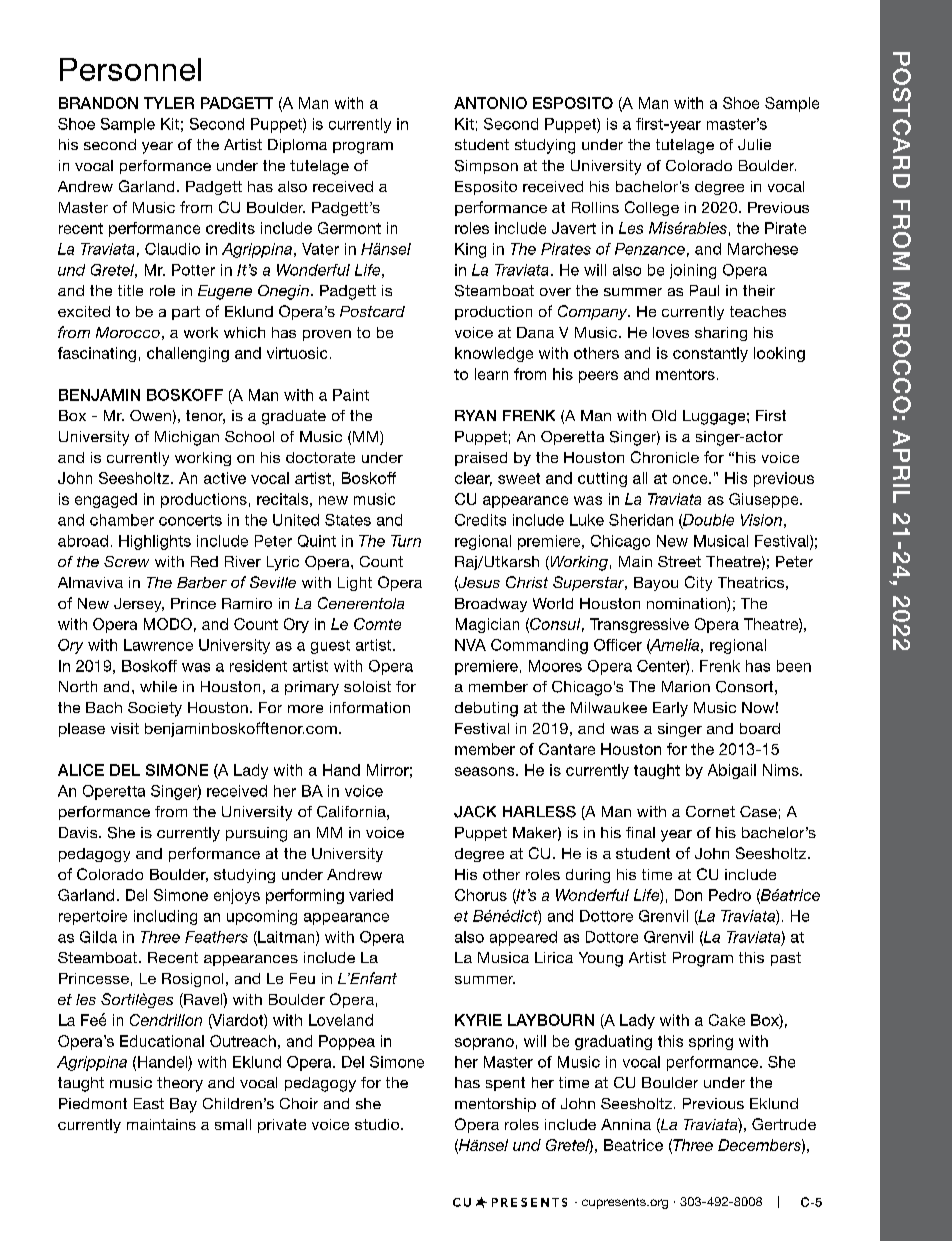 The image size is (952, 1241). I want to click on knowledge, so click(494, 354).
